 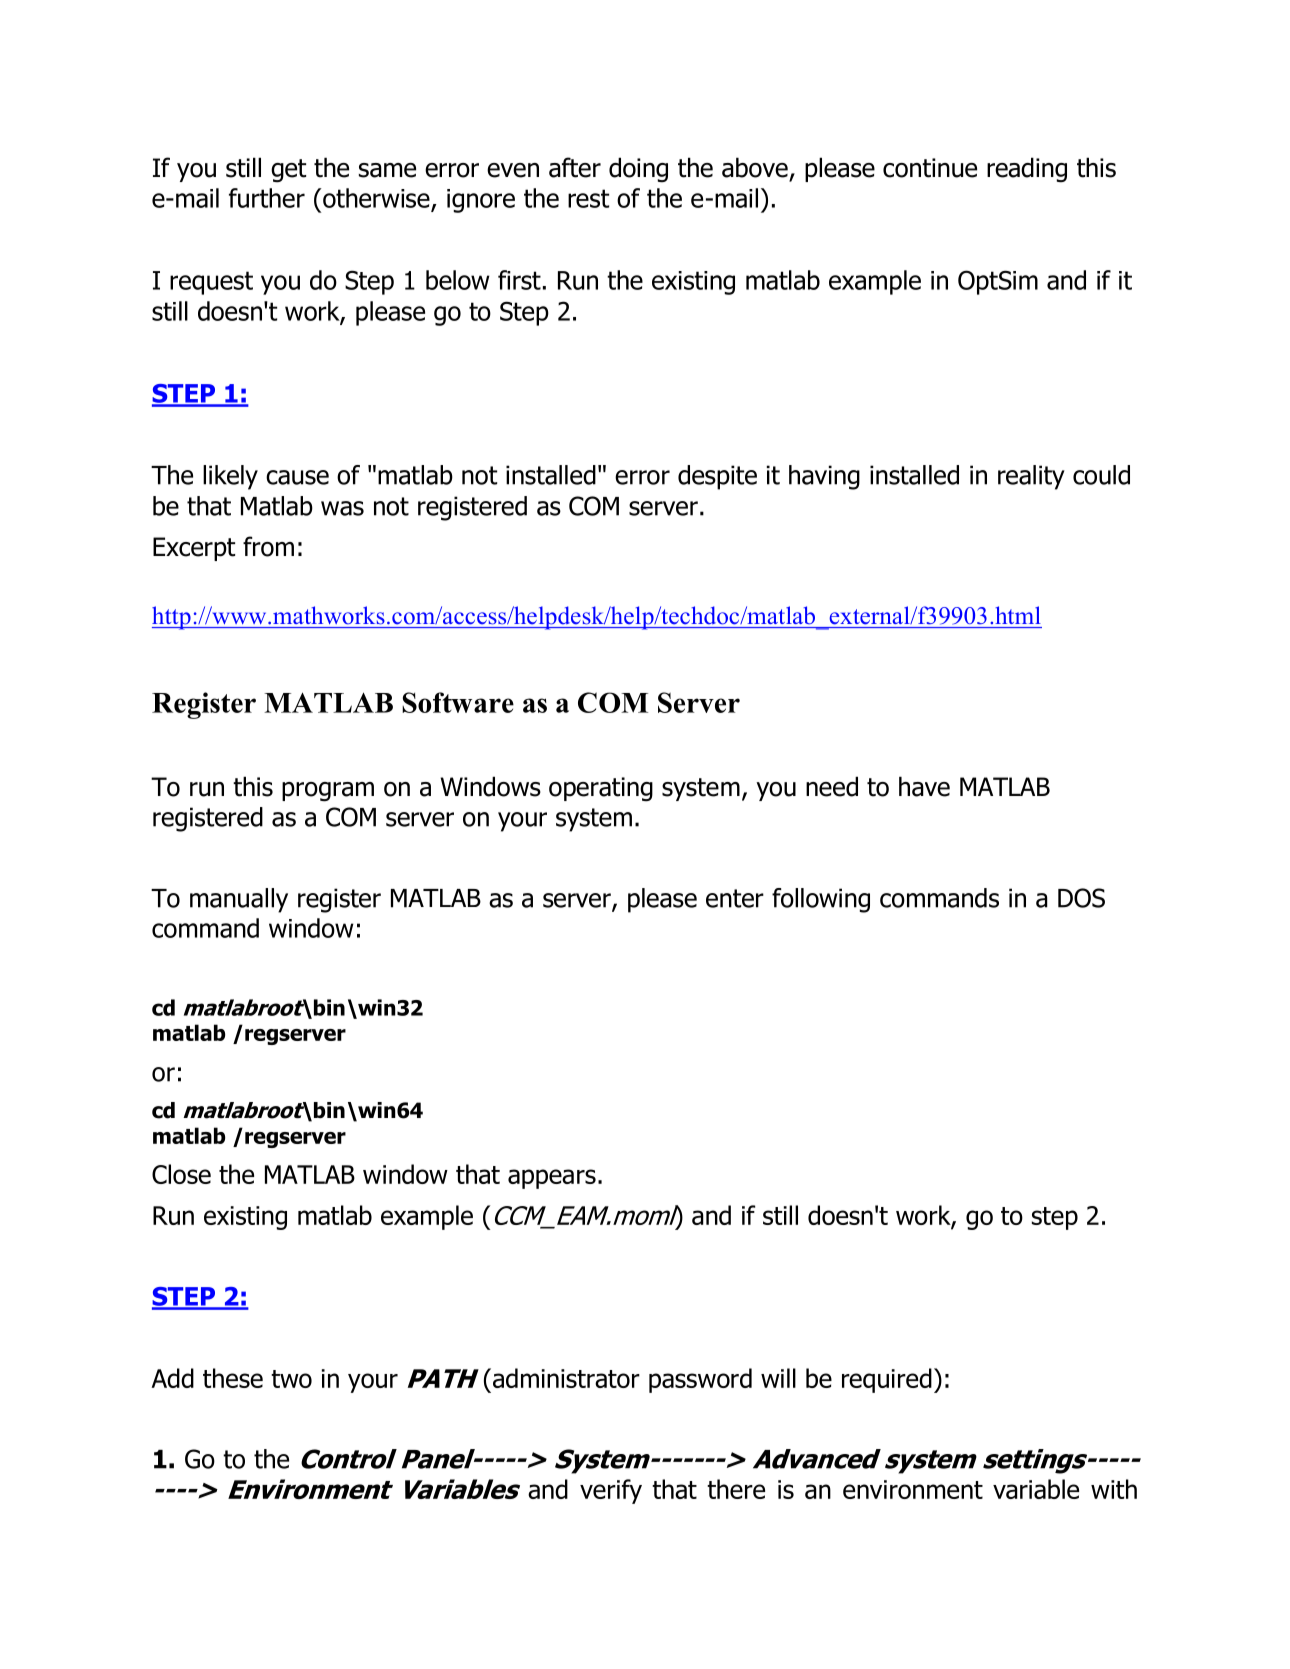 I want to click on doing, so click(x=638, y=170).
